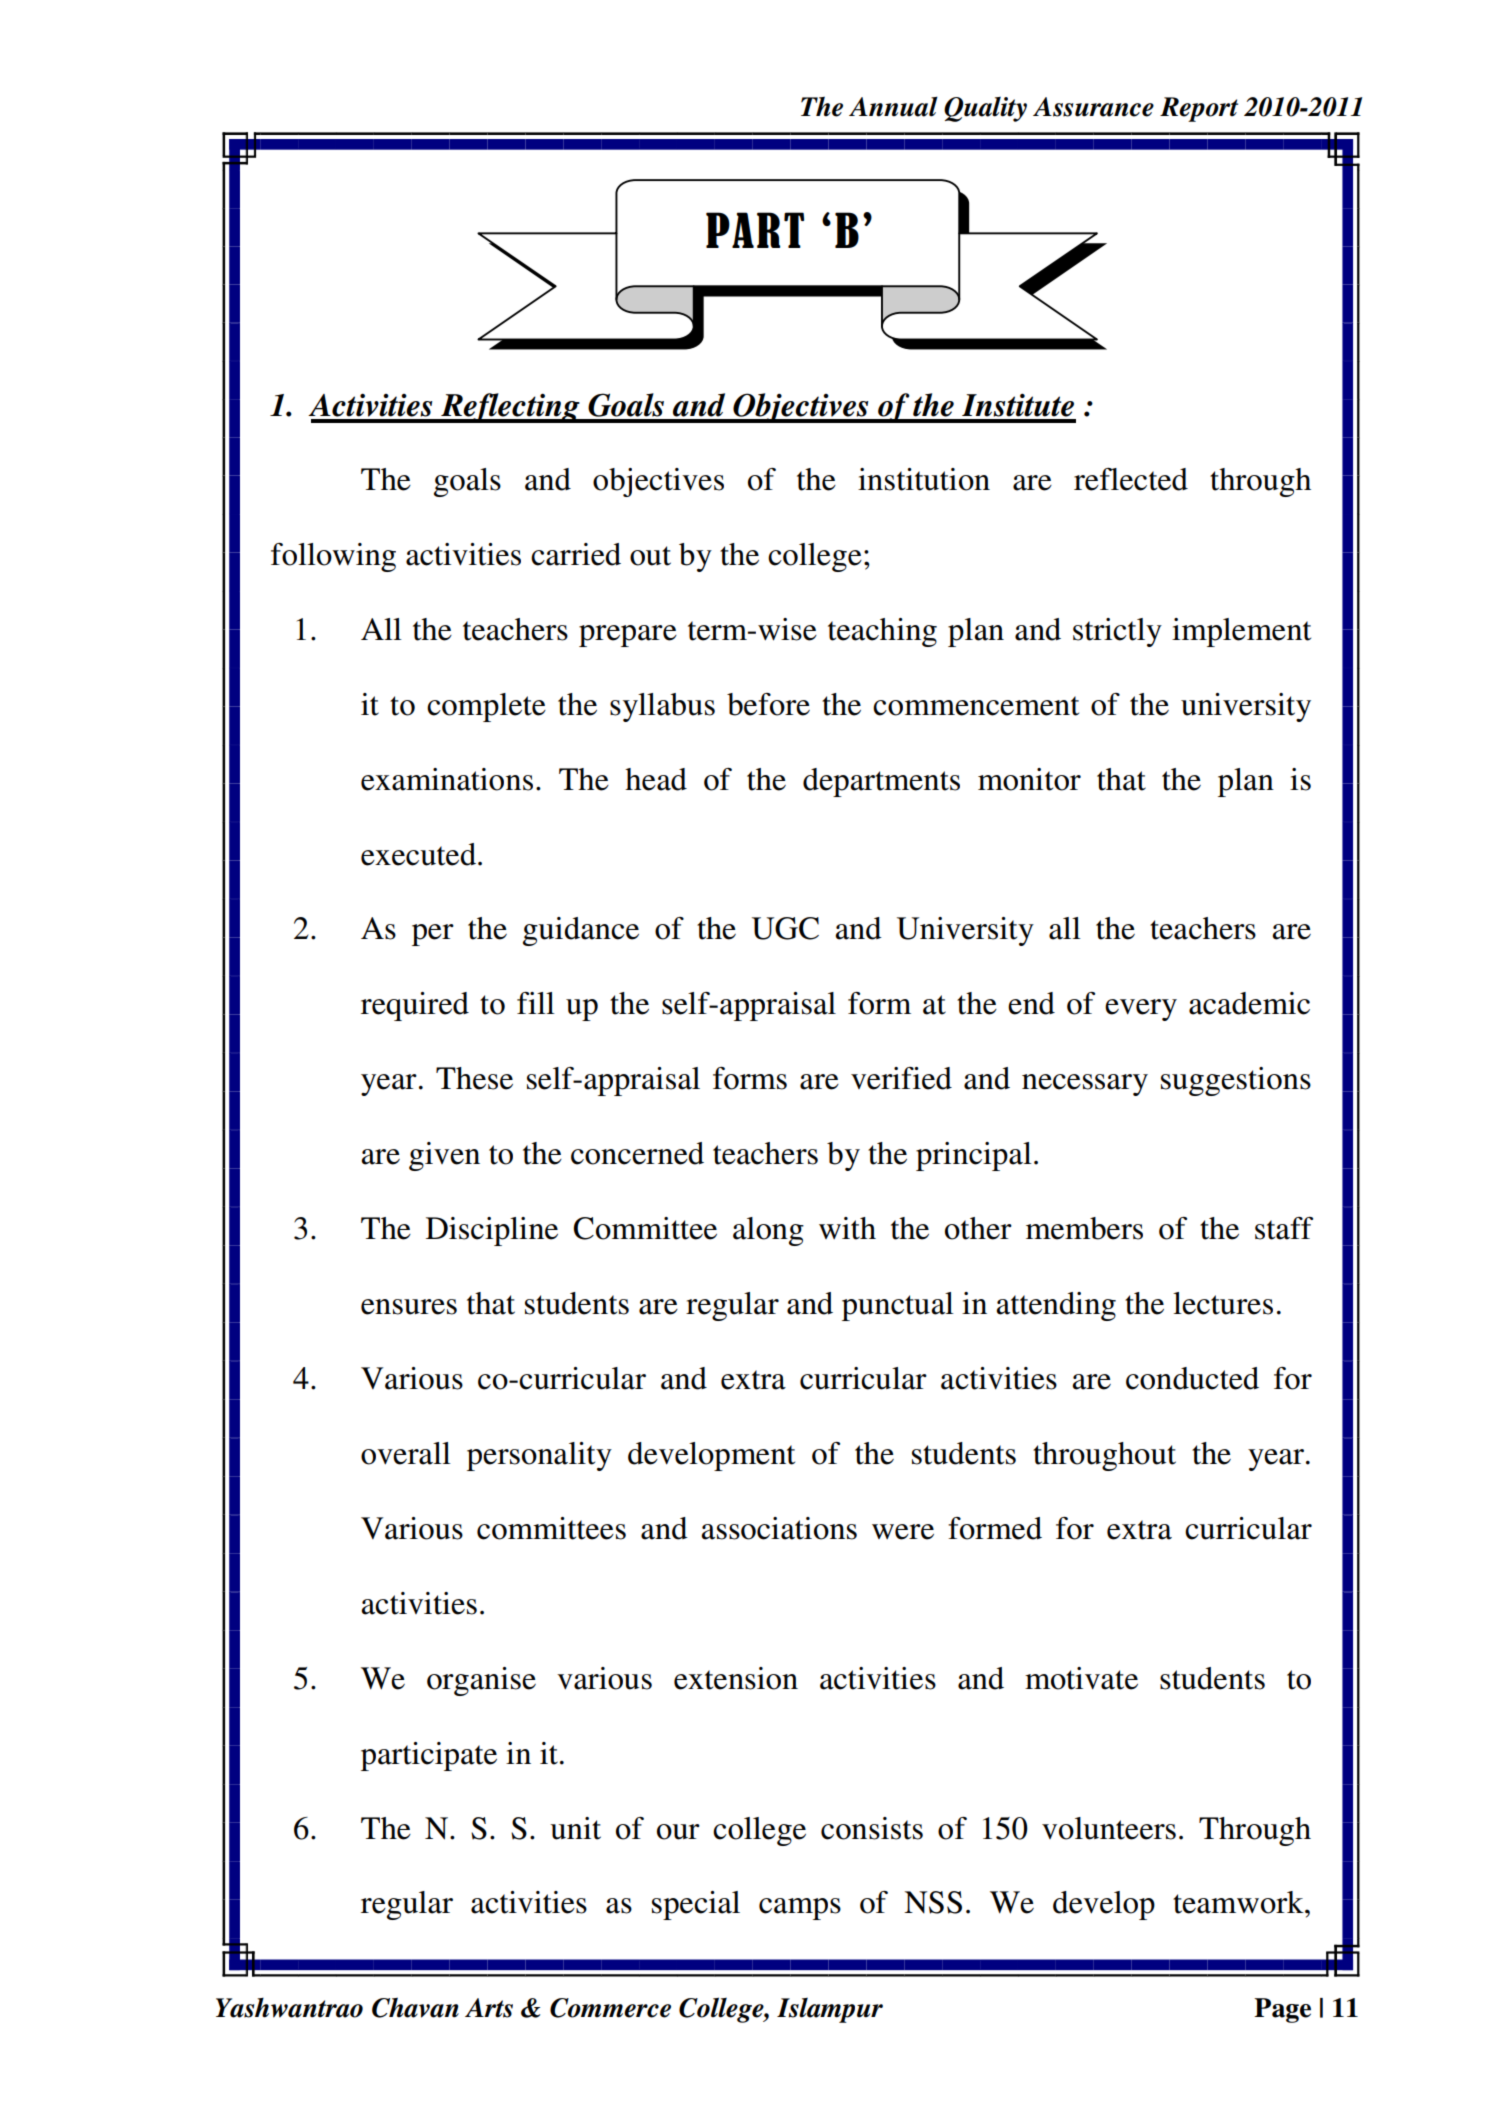 This page has width=1491, height=2110. Describe the element at coordinates (1239, 1902) in the page. I see `teamwork` at that location.
